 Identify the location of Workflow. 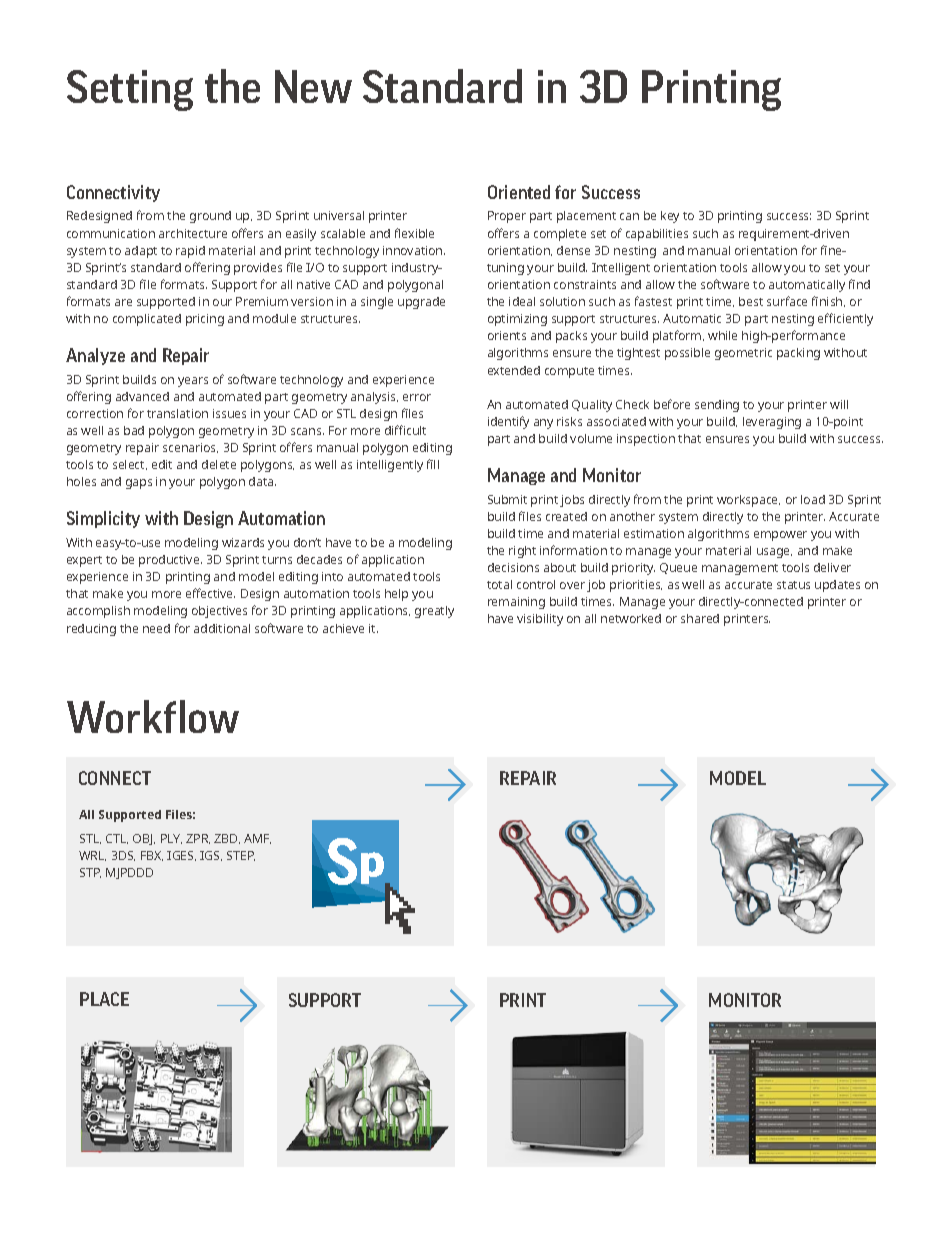
(153, 716).
